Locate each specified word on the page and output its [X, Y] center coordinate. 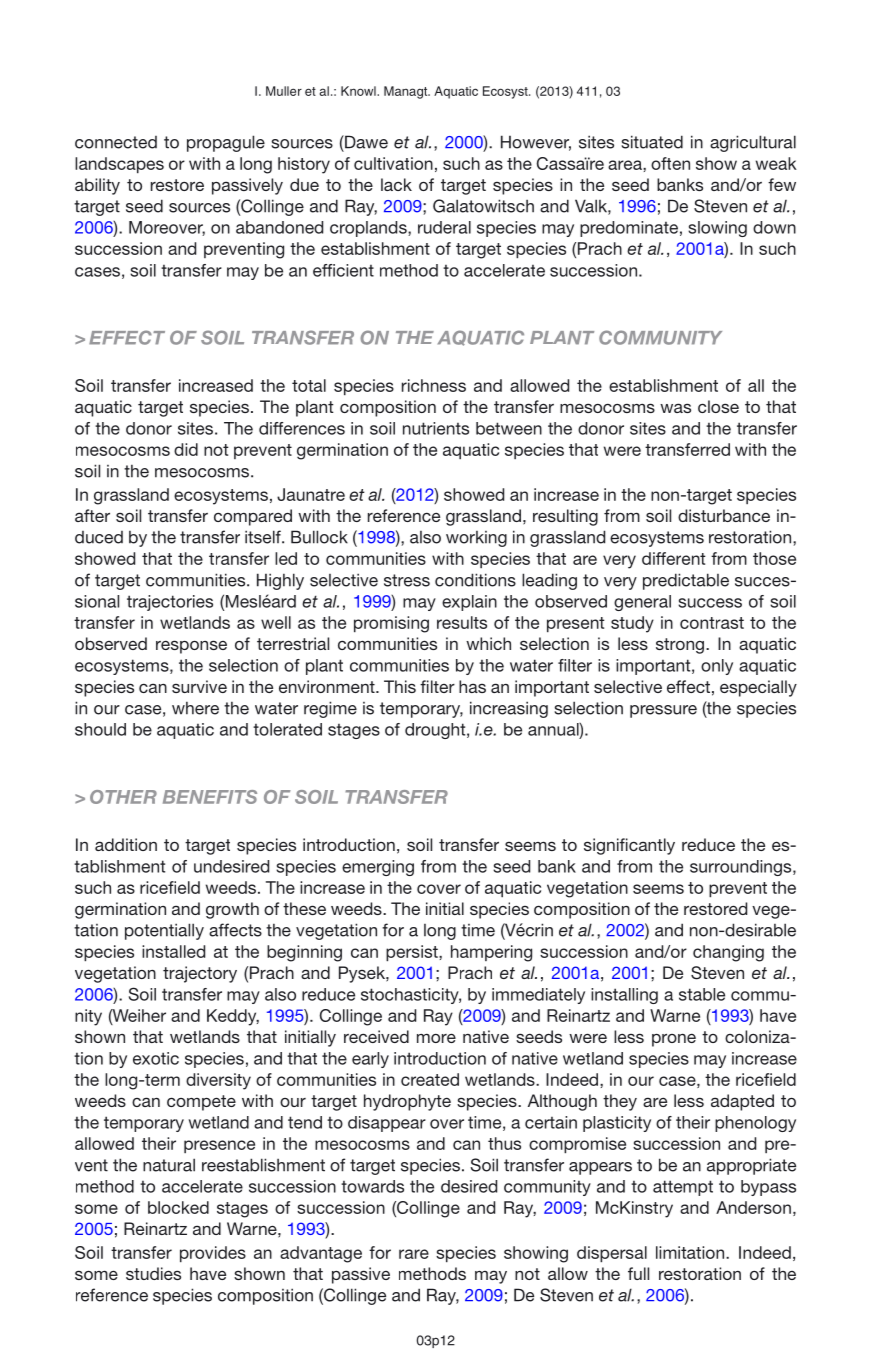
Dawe [365, 142]
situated [652, 142]
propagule [226, 143]
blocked [178, 1207]
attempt [683, 1188]
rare [414, 1254]
